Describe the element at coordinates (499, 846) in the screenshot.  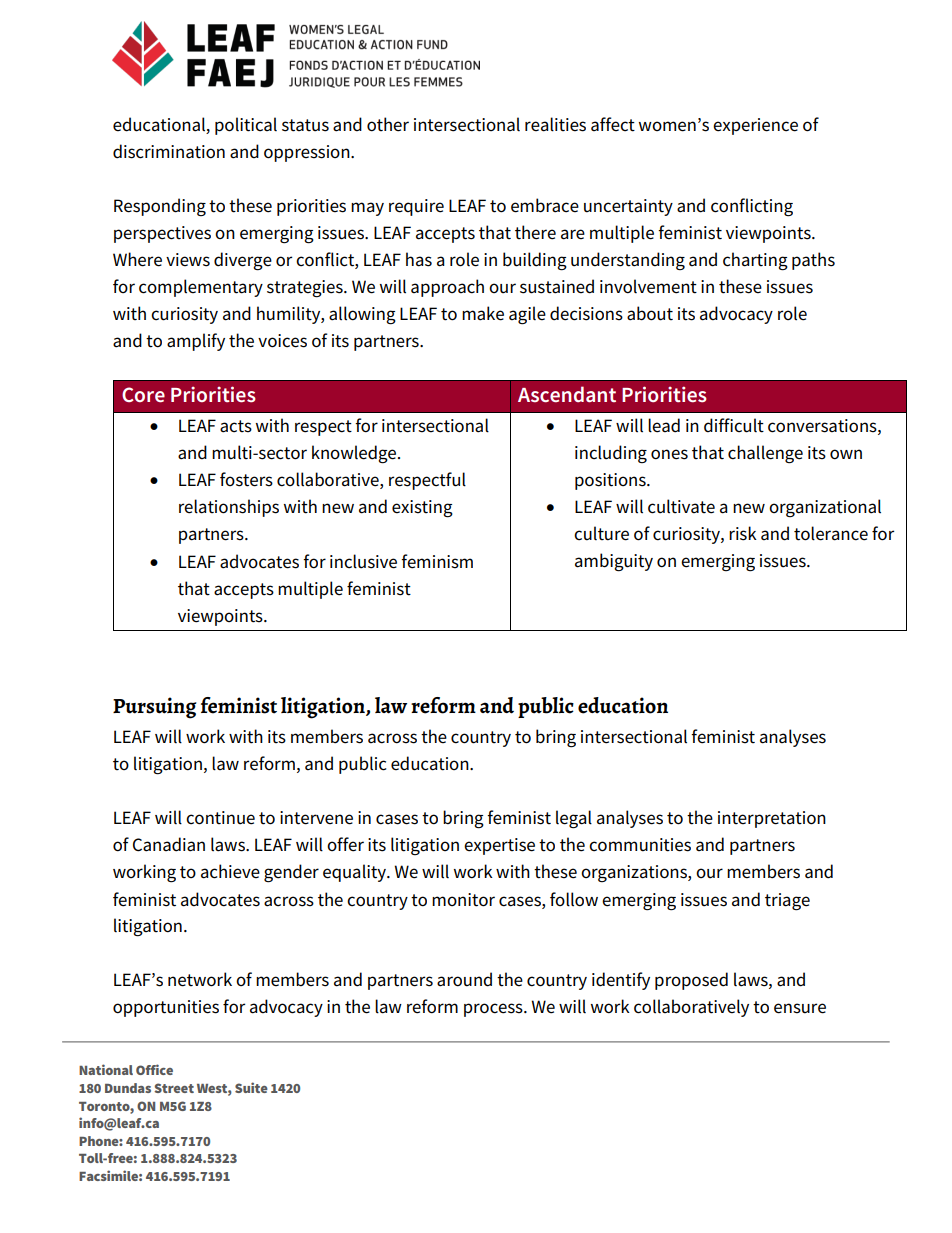
I see `expertise` at that location.
